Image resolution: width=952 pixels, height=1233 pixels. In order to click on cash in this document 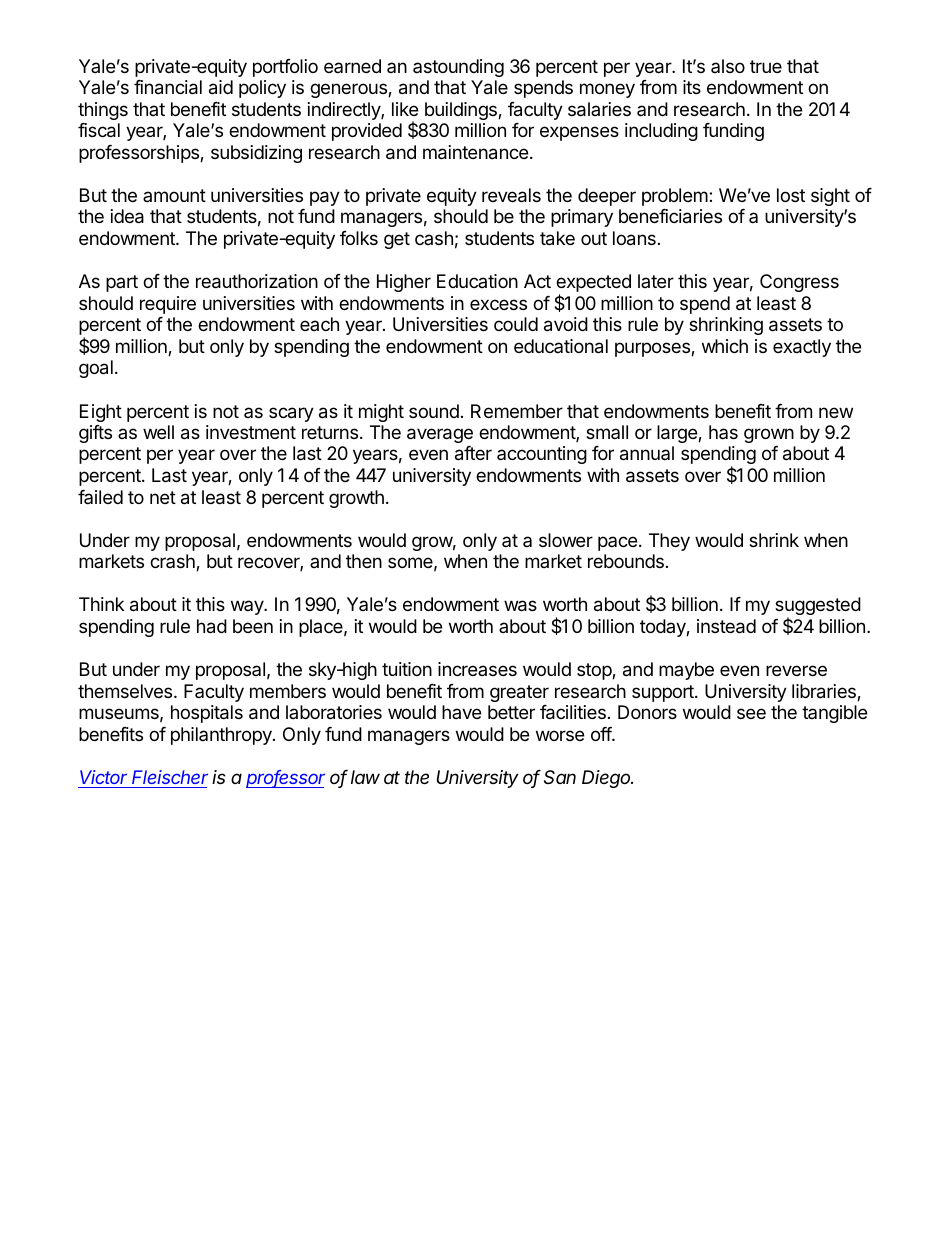, I will do `click(434, 238)`.
